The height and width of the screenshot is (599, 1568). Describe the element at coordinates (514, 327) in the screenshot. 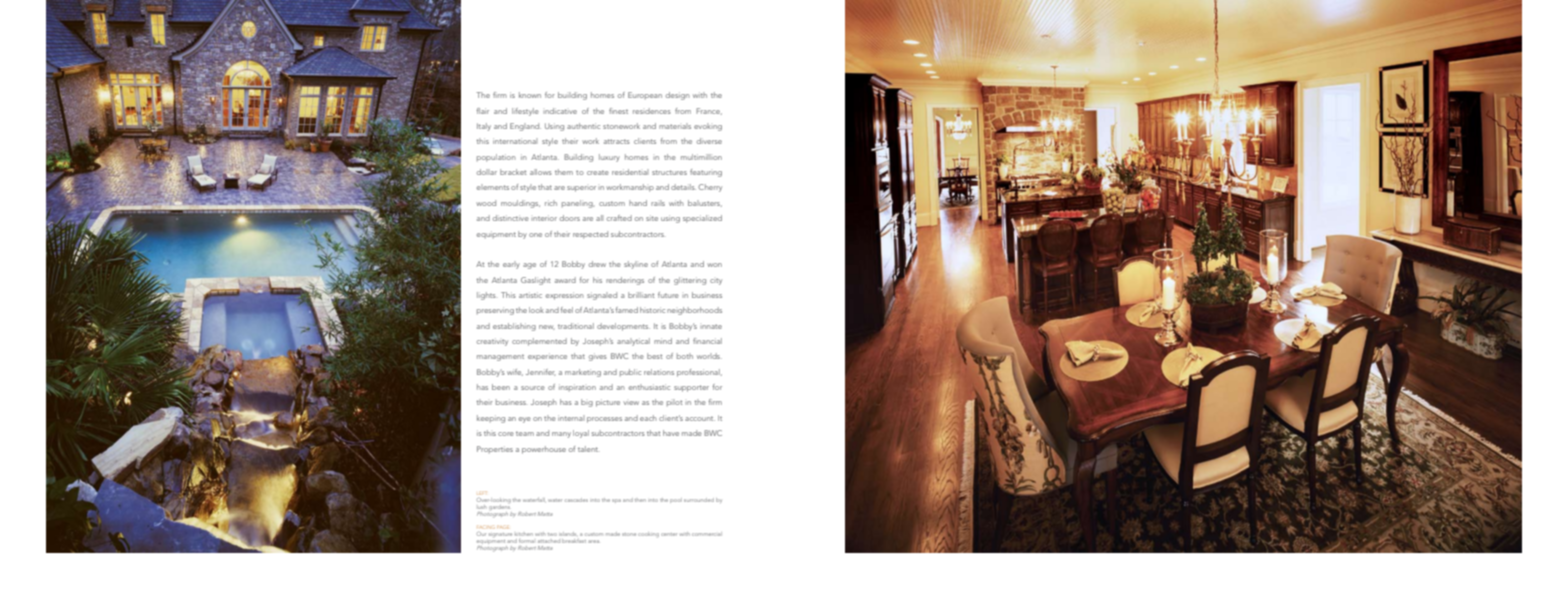

I see `establishing` at that location.
